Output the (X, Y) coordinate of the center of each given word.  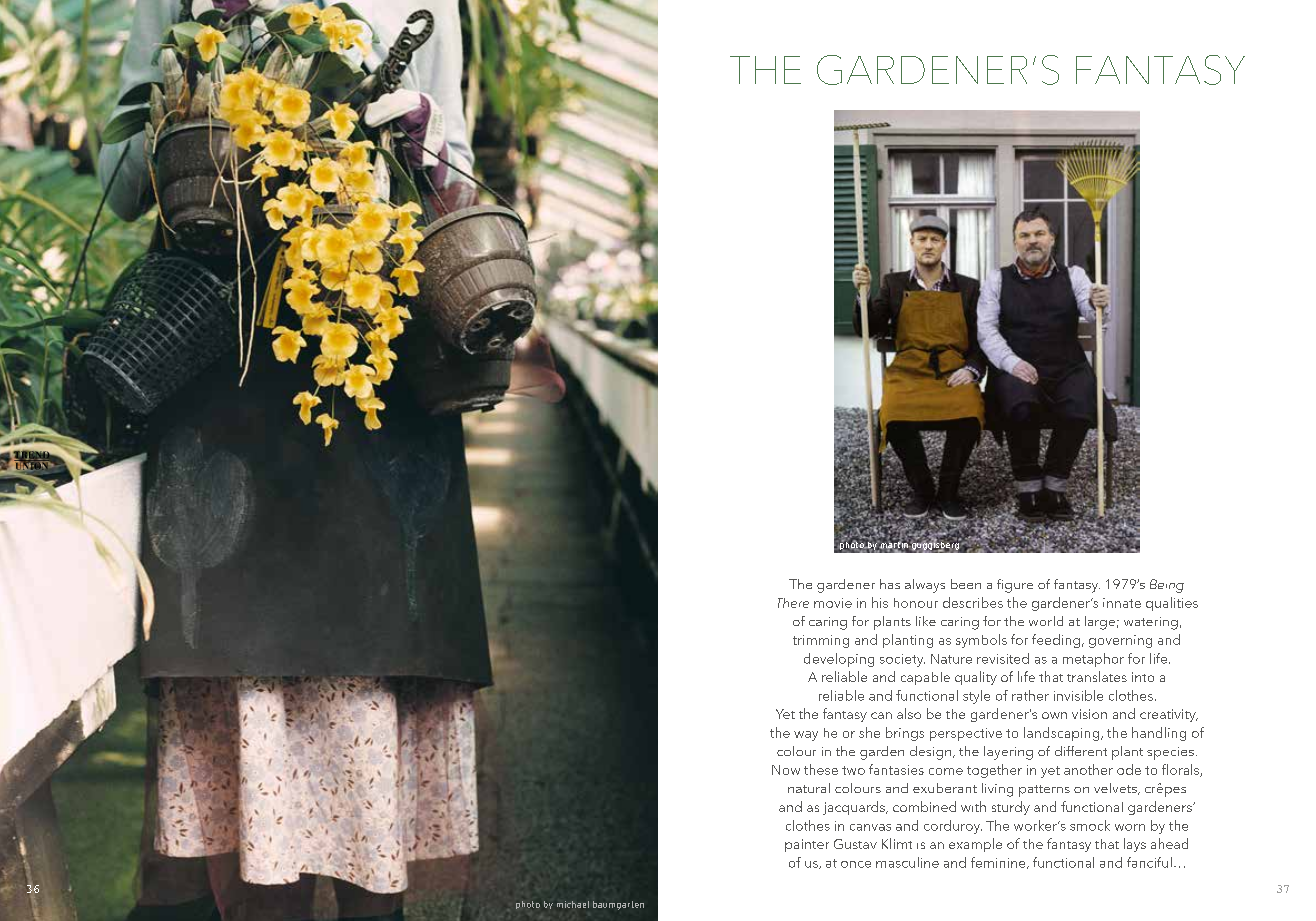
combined (924, 806)
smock (1090, 825)
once (856, 864)
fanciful (1149, 862)
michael (573, 904)
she (869, 732)
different (1081, 751)
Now (786, 770)
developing (839, 660)
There (793, 603)
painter (807, 845)
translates (1097, 676)
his (880, 602)
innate (1122, 603)
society (902, 660)
